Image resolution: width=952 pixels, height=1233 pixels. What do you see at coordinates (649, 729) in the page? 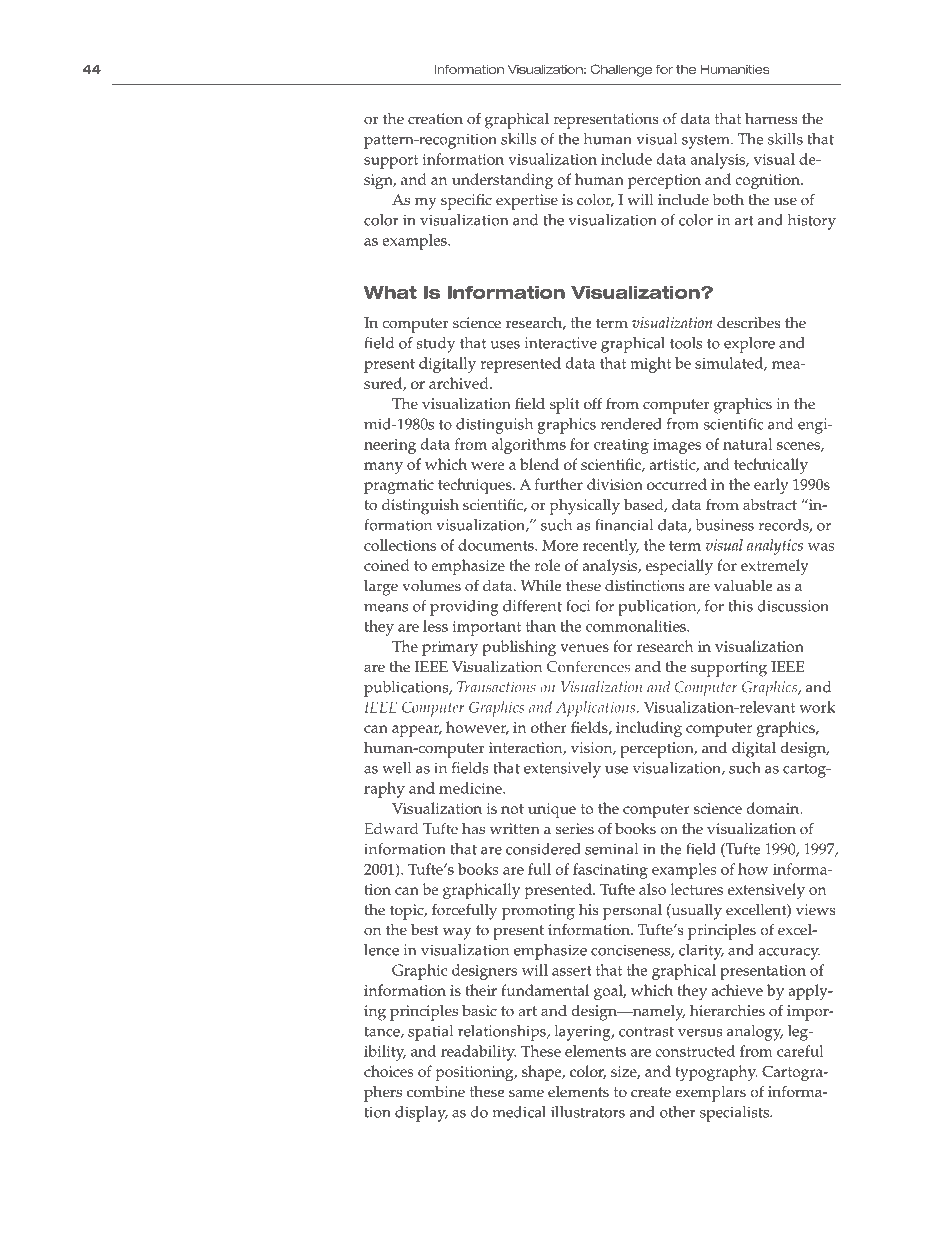
I see `including` at bounding box center [649, 729].
